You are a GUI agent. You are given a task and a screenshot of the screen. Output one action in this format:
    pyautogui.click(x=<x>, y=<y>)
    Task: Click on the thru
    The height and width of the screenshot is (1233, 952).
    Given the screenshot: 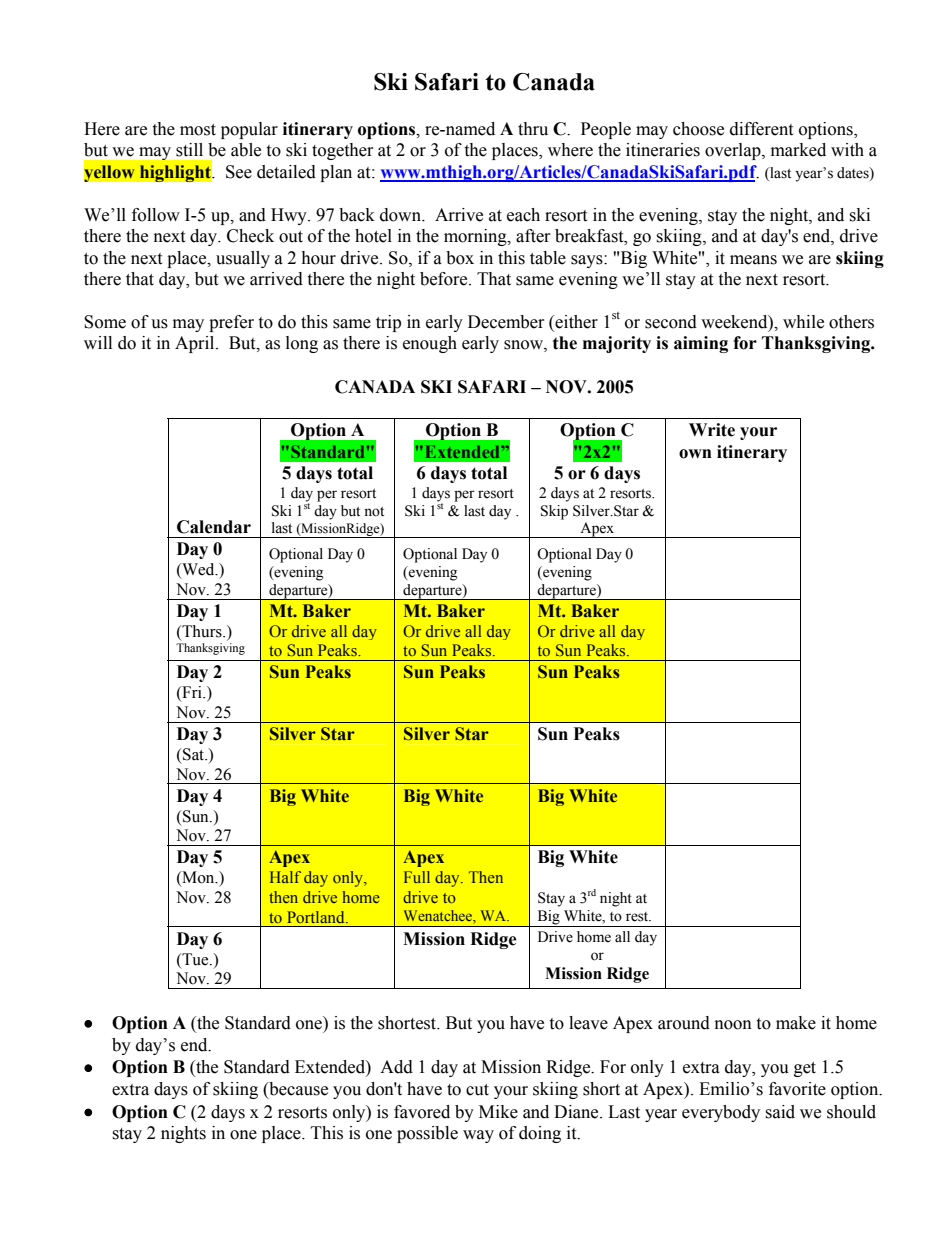 What is the action you would take?
    pyautogui.click(x=533, y=129)
